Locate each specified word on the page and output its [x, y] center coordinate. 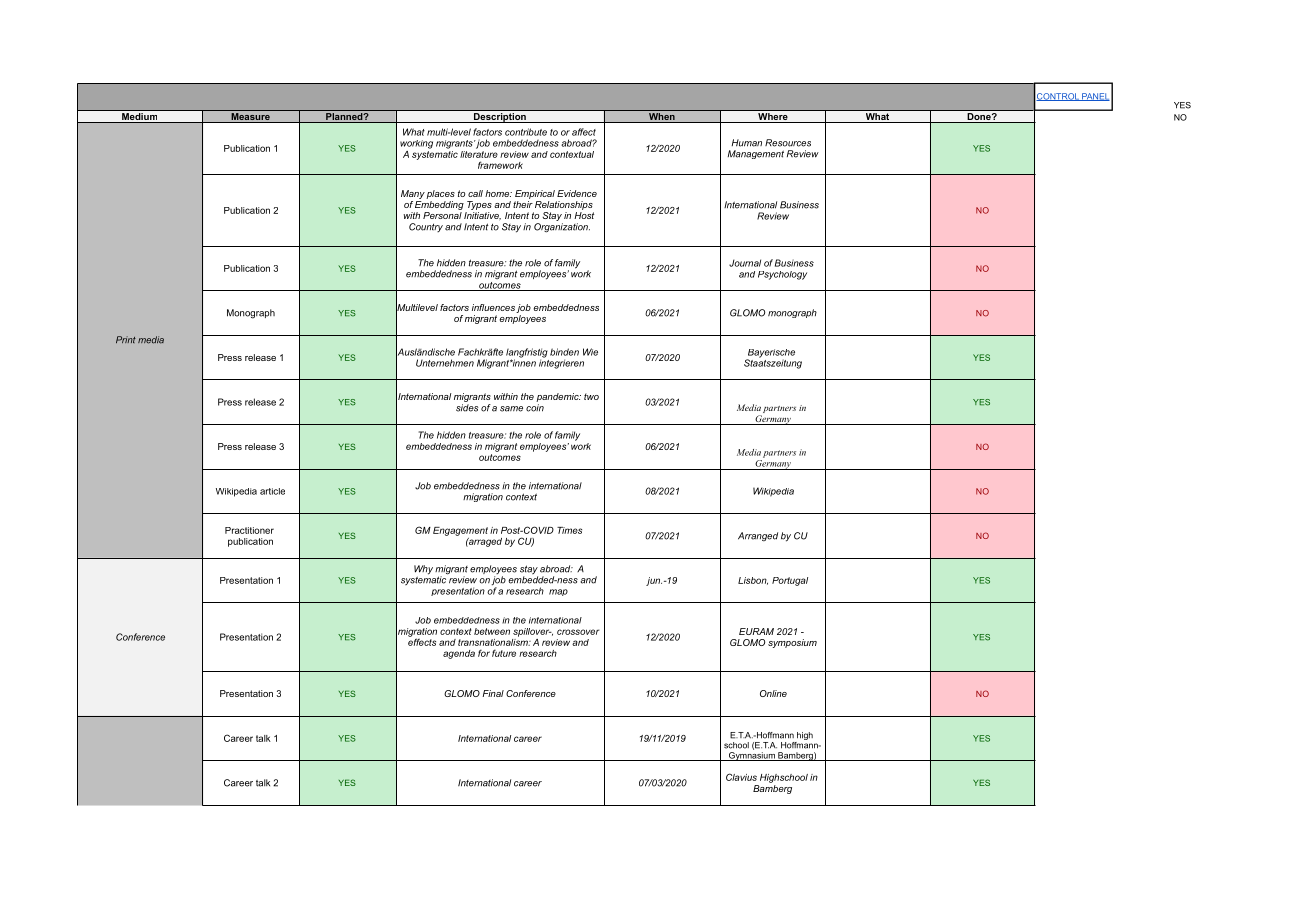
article [272, 491]
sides [467, 408]
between [492, 631]
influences [493, 307]
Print [126, 339]
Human [747, 143]
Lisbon [753, 581]
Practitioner [249, 530]
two [591, 396]
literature [479, 153]
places [440, 194]
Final [493, 693]
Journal [745, 263]
